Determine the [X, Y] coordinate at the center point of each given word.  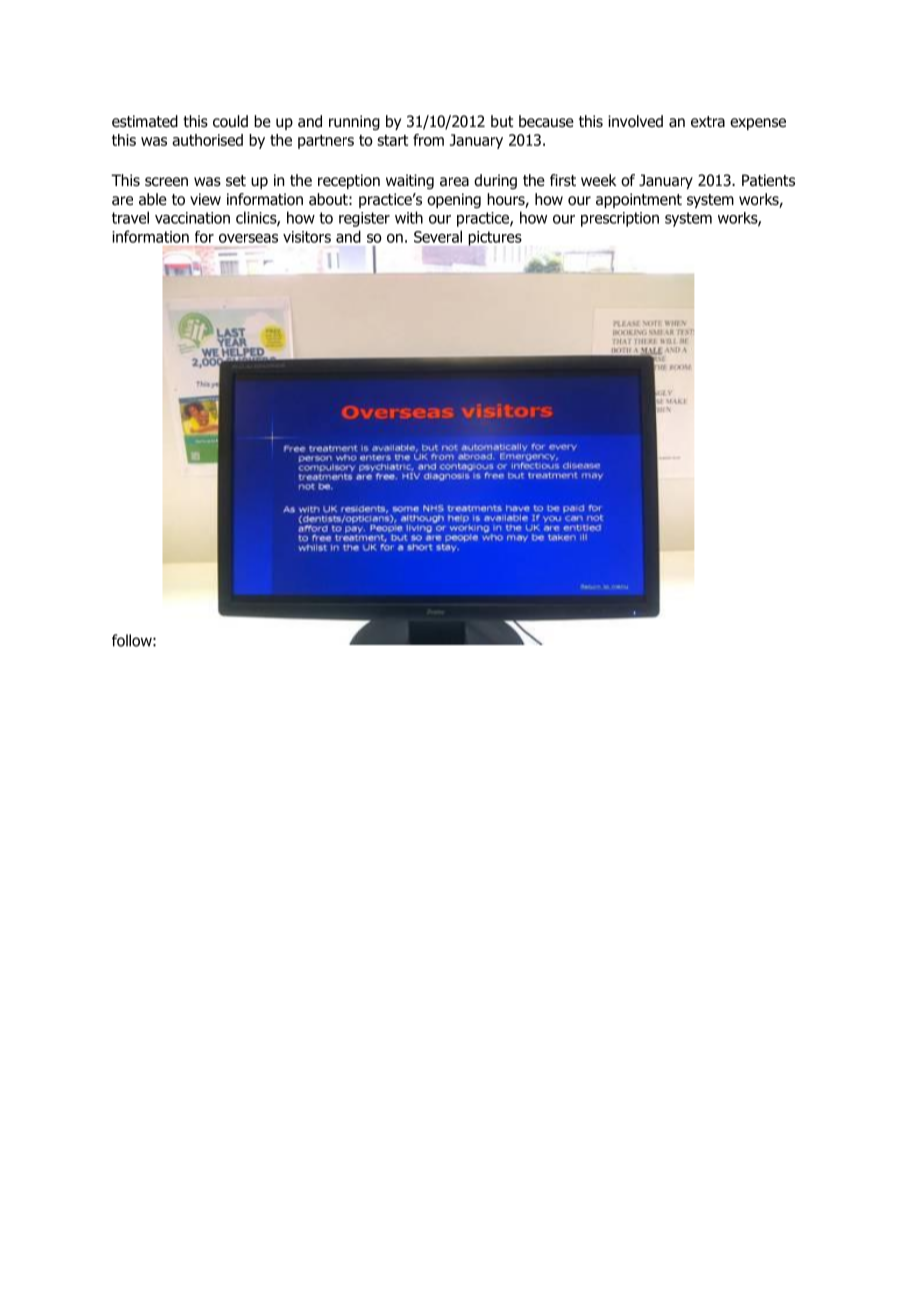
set [236, 180]
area [454, 182]
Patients [768, 180]
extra [708, 122]
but [502, 121]
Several [438, 236]
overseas [248, 238]
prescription [620, 219]
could [230, 121]
